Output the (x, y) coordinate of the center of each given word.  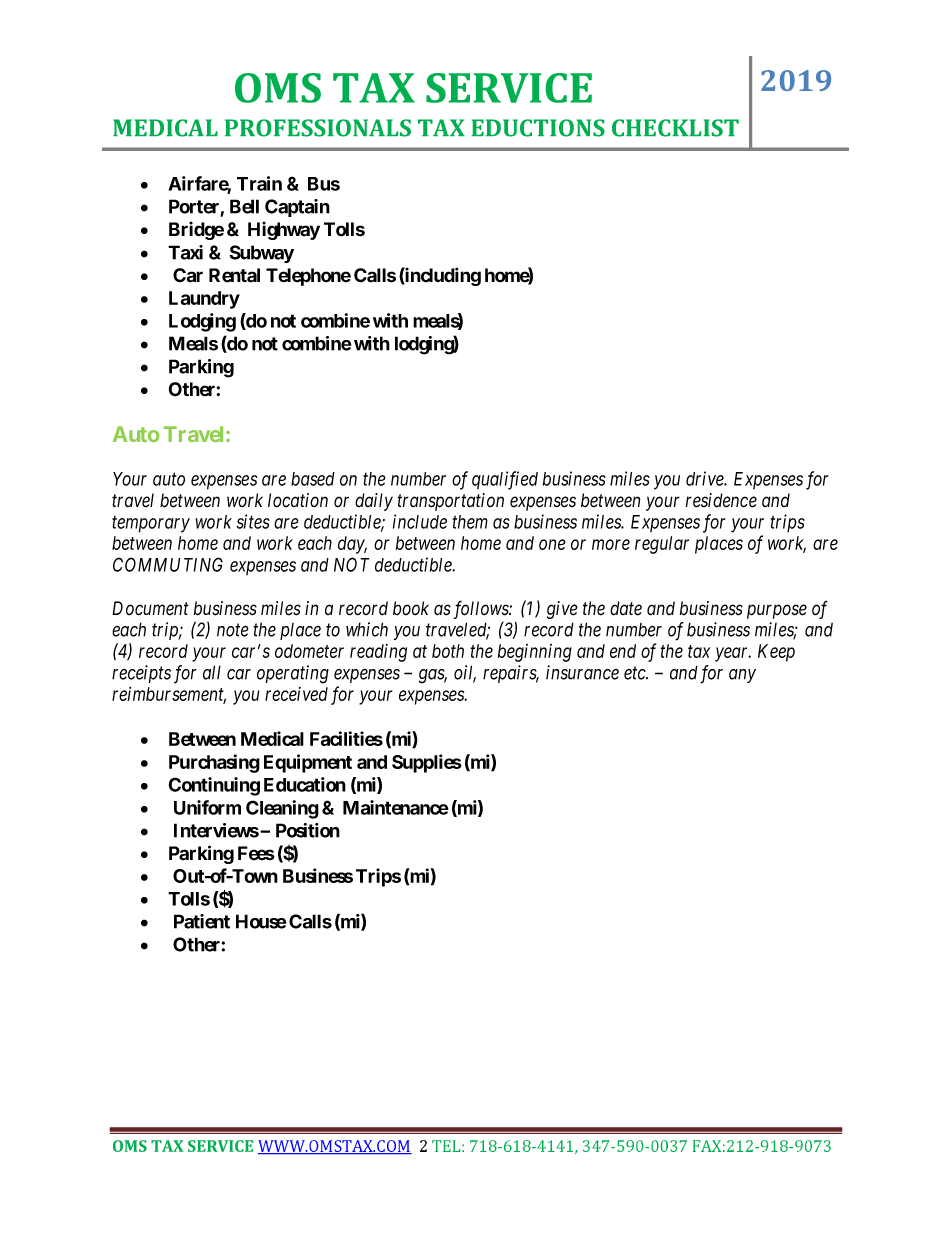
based (313, 479)
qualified (505, 480)
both (448, 651)
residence (721, 500)
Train (259, 183)
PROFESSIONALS (318, 128)
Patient (202, 921)
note (233, 630)
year (733, 654)
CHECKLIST (675, 128)
